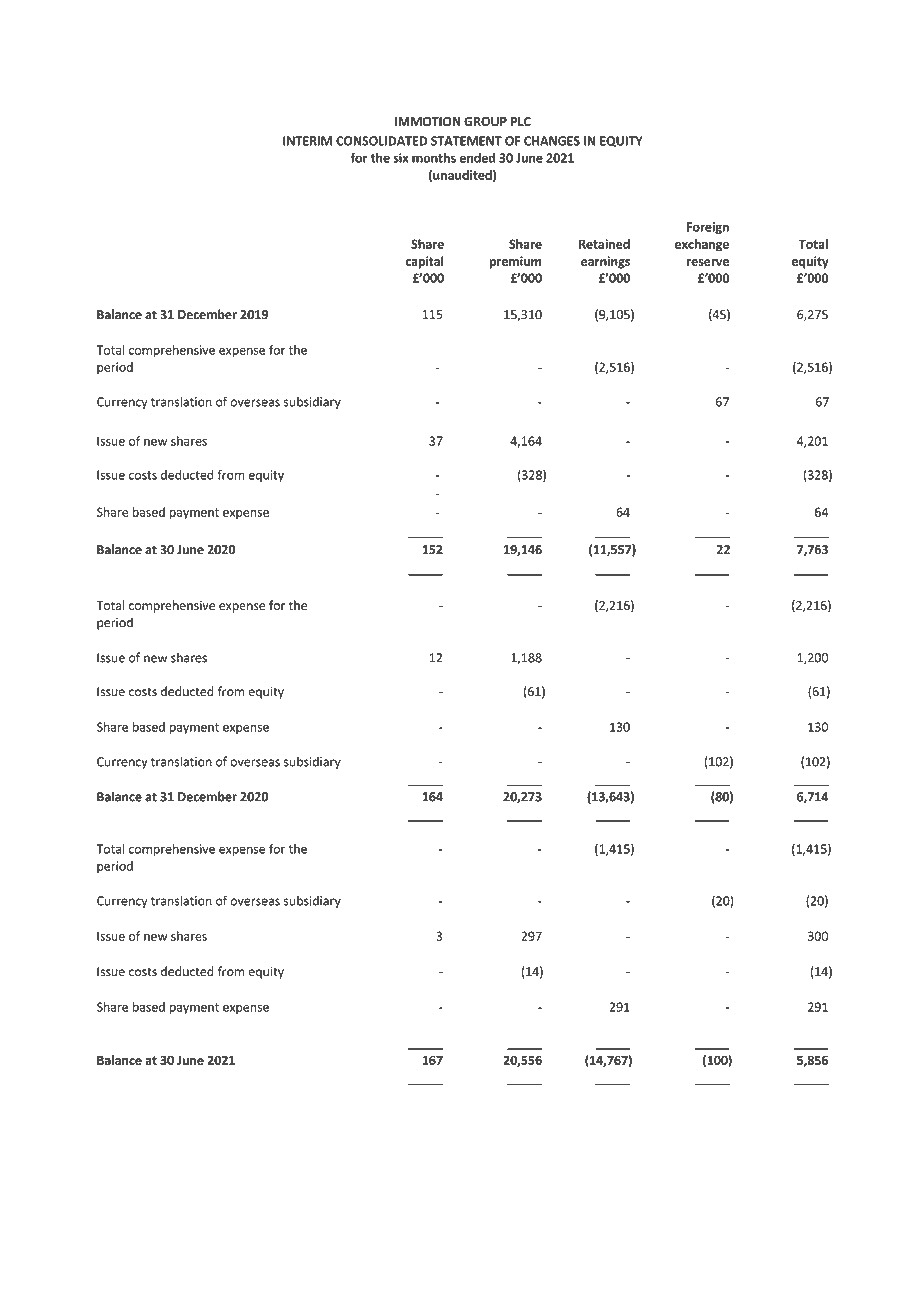 The image size is (924, 1308). What do you see at coordinates (381, 141) in the page?
I see `CONSOLIDATED` at bounding box center [381, 141].
